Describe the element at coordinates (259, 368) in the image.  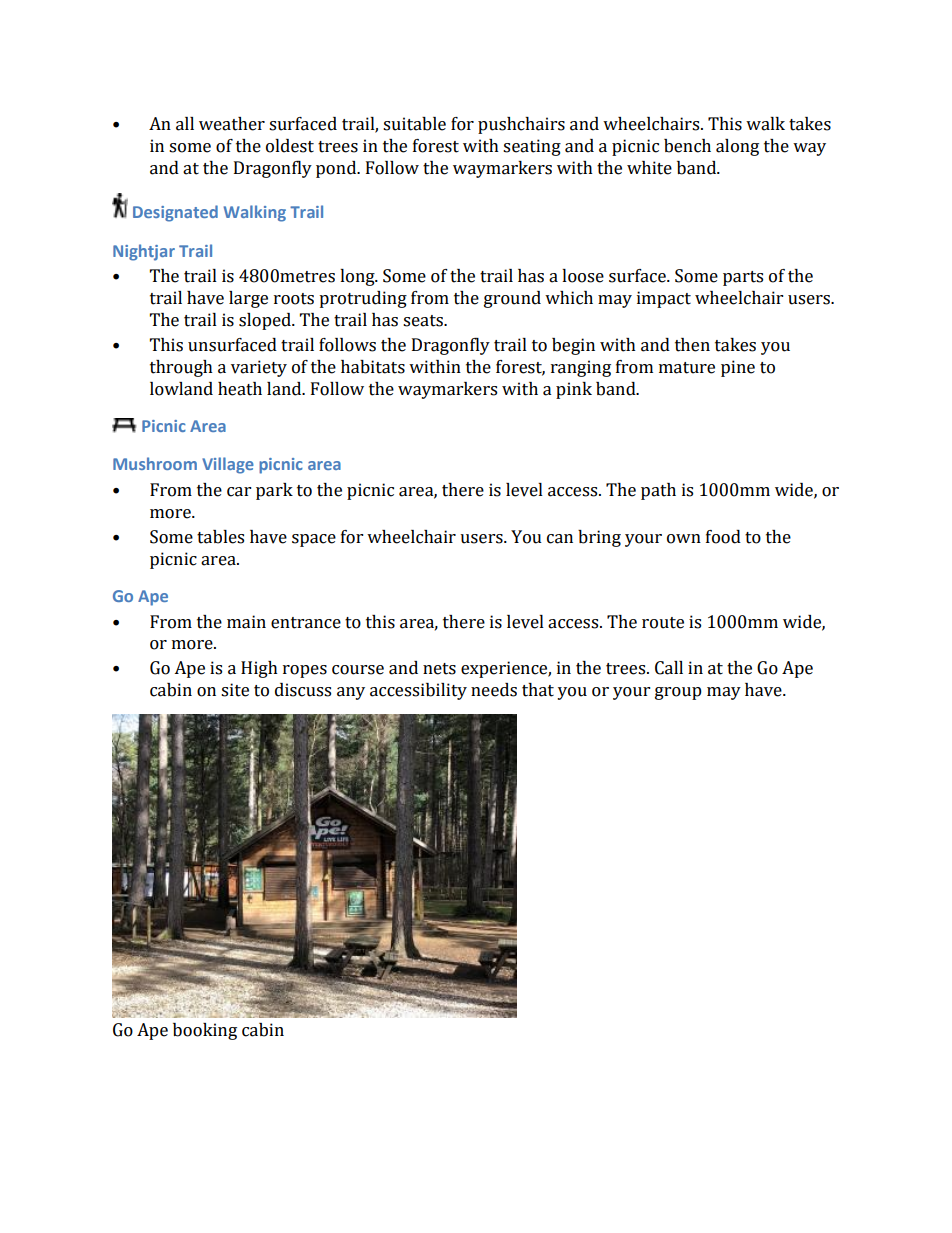
I see `variety` at that location.
